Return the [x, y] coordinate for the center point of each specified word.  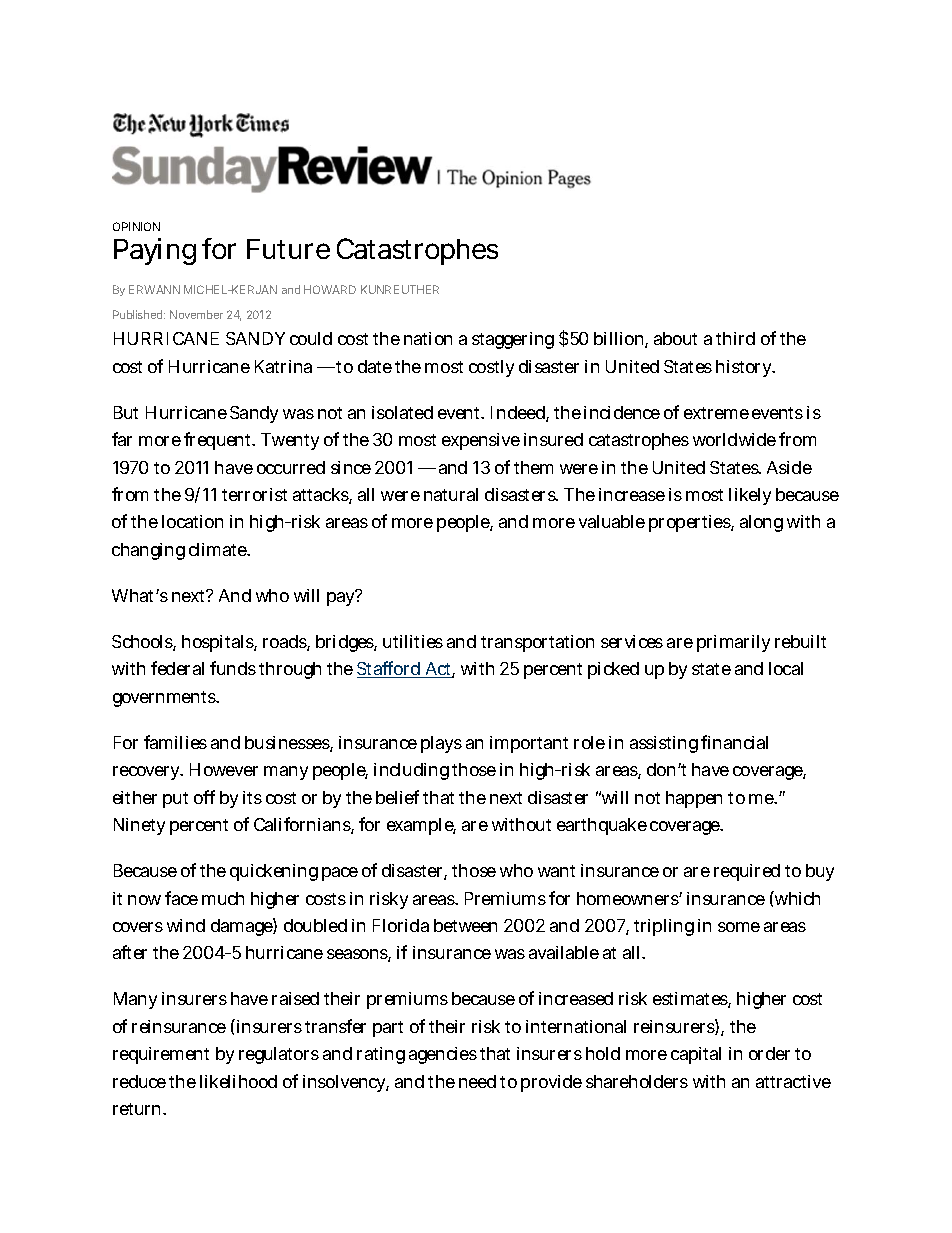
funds [233, 668]
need [477, 1081]
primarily [733, 643]
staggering [513, 340]
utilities [413, 641]
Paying [155, 251]
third [735, 338]
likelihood [238, 1081]
